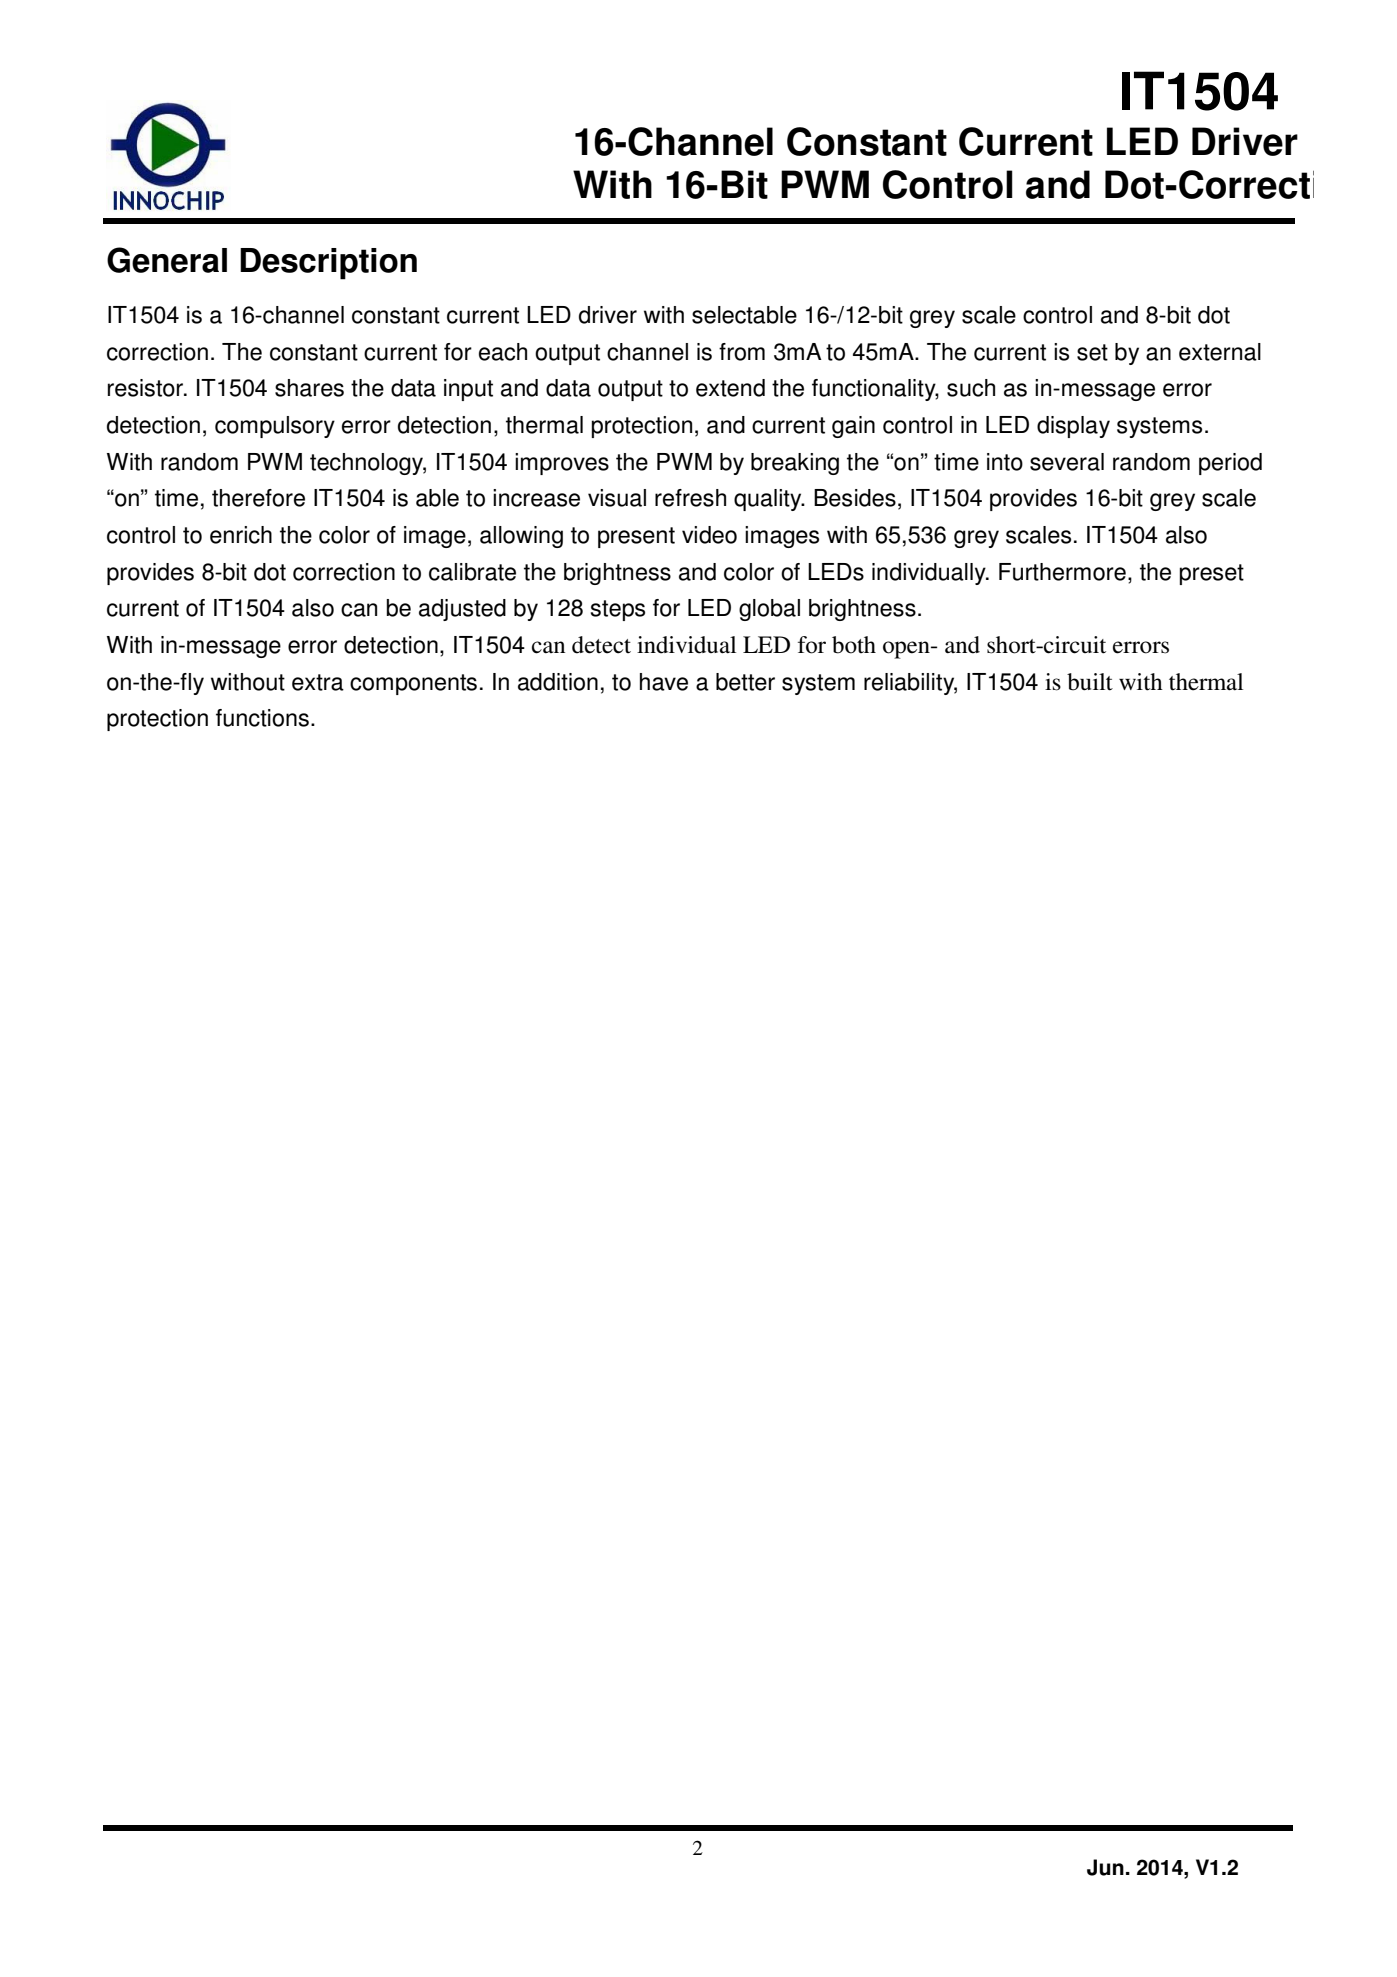  Describe the element at coordinates (262, 718) in the image. I see `functions` at that location.
